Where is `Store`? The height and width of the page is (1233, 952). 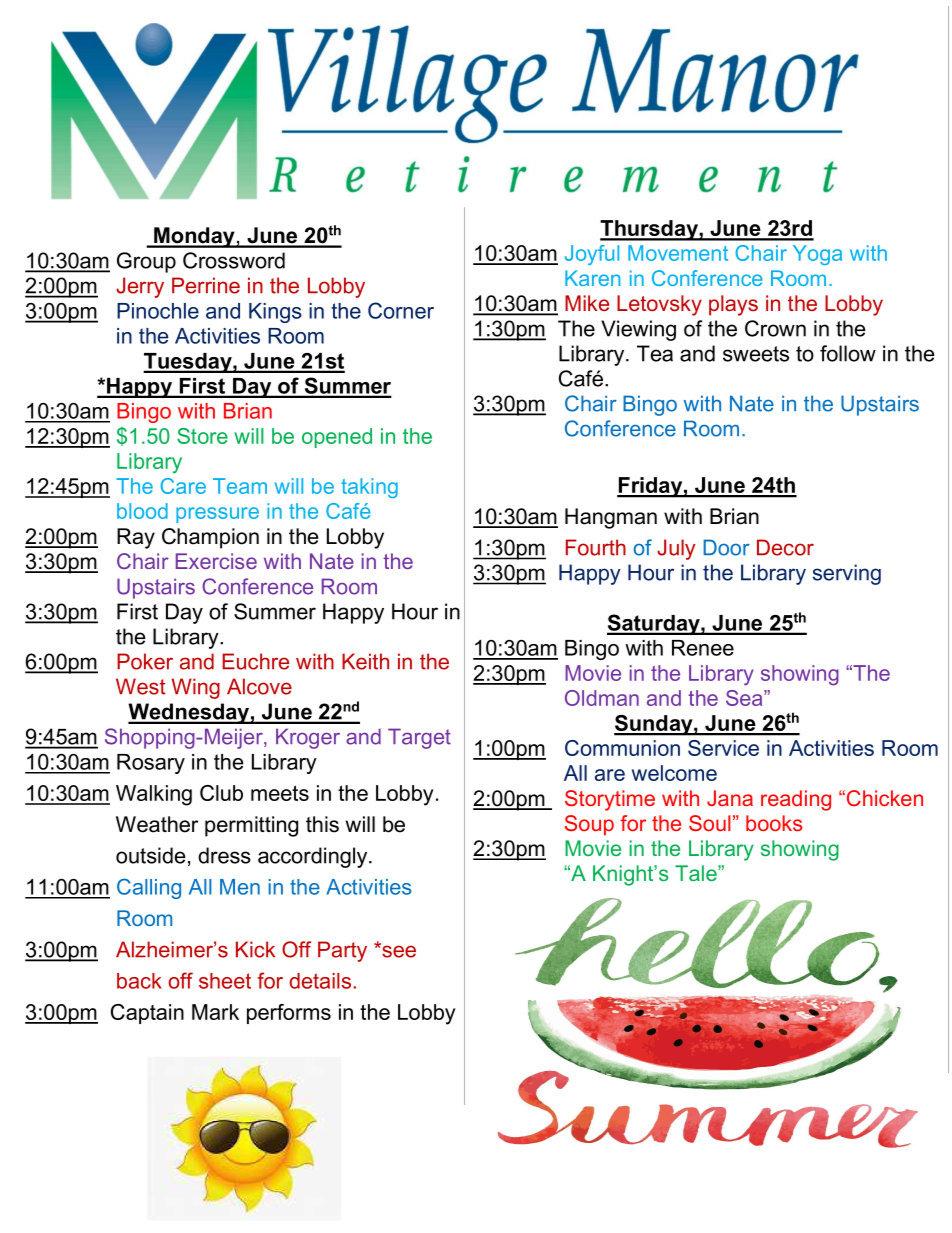
Store is located at coordinates (202, 436).
